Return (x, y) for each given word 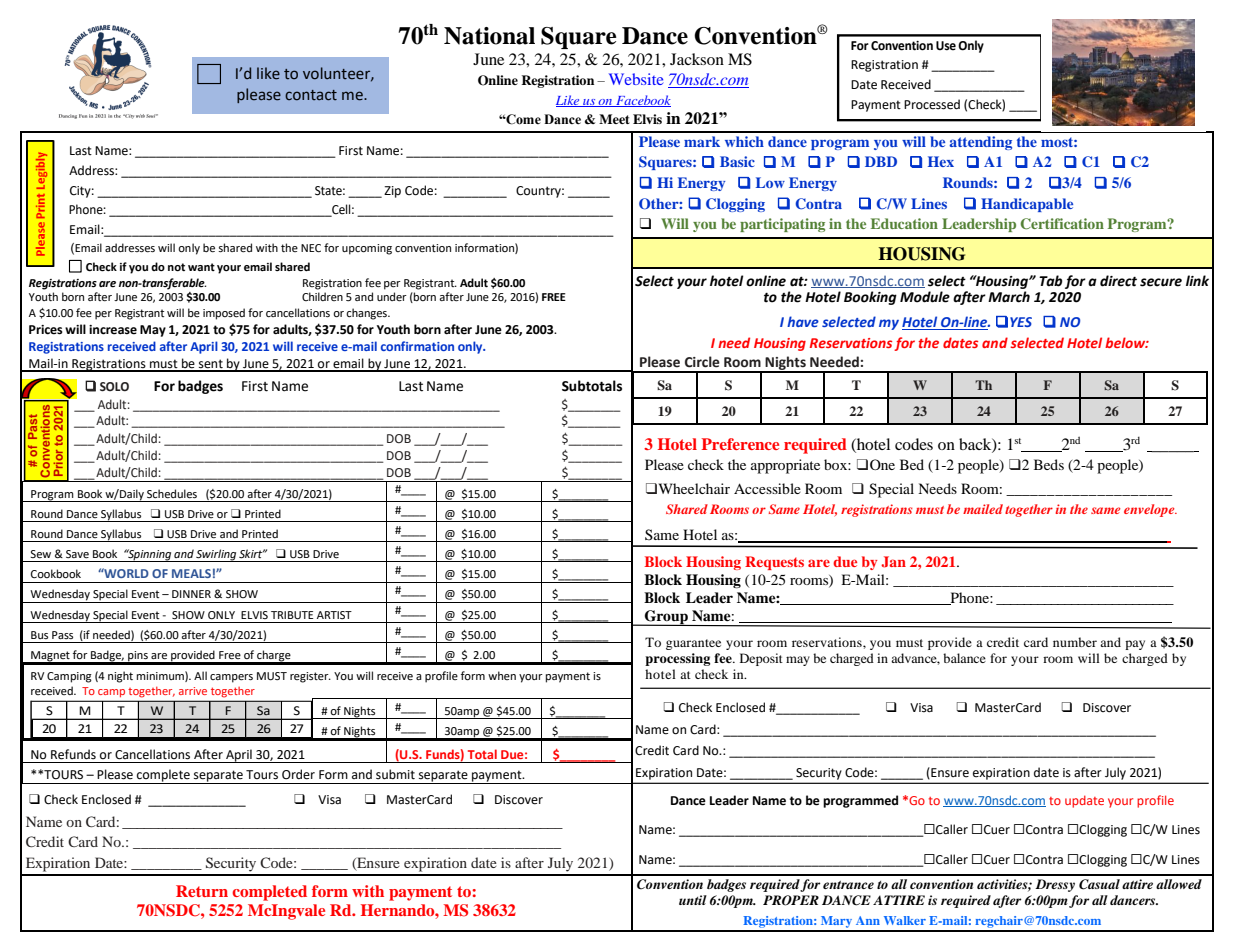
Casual (1099, 884)
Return (202, 891)
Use (946, 46)
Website (636, 79)
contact (311, 95)
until (693, 900)
